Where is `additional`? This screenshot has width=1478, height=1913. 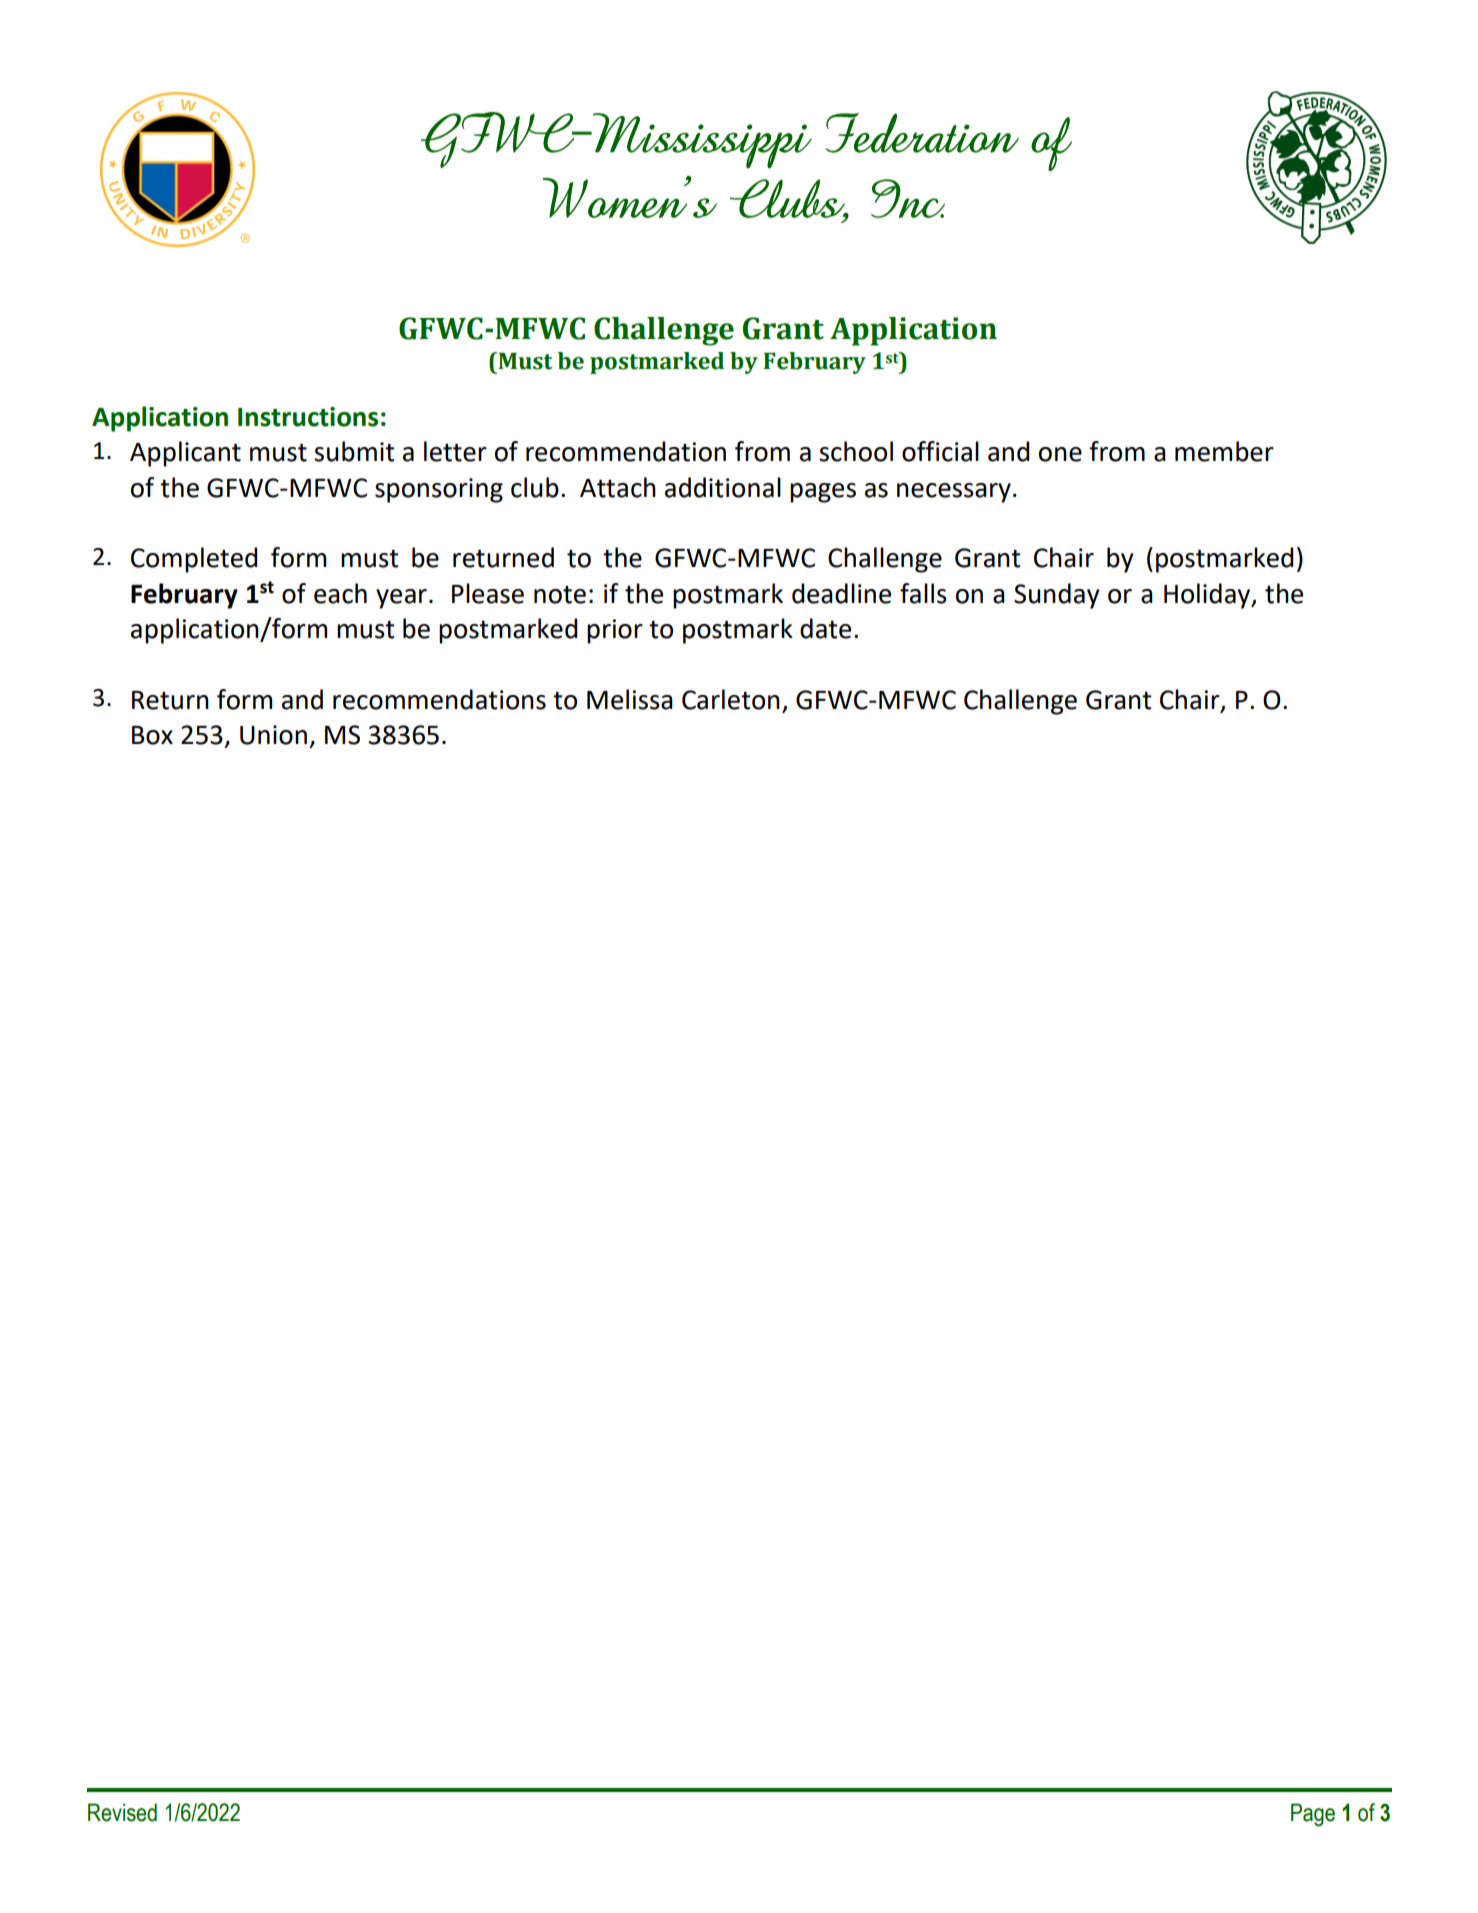 additional is located at coordinates (723, 487).
